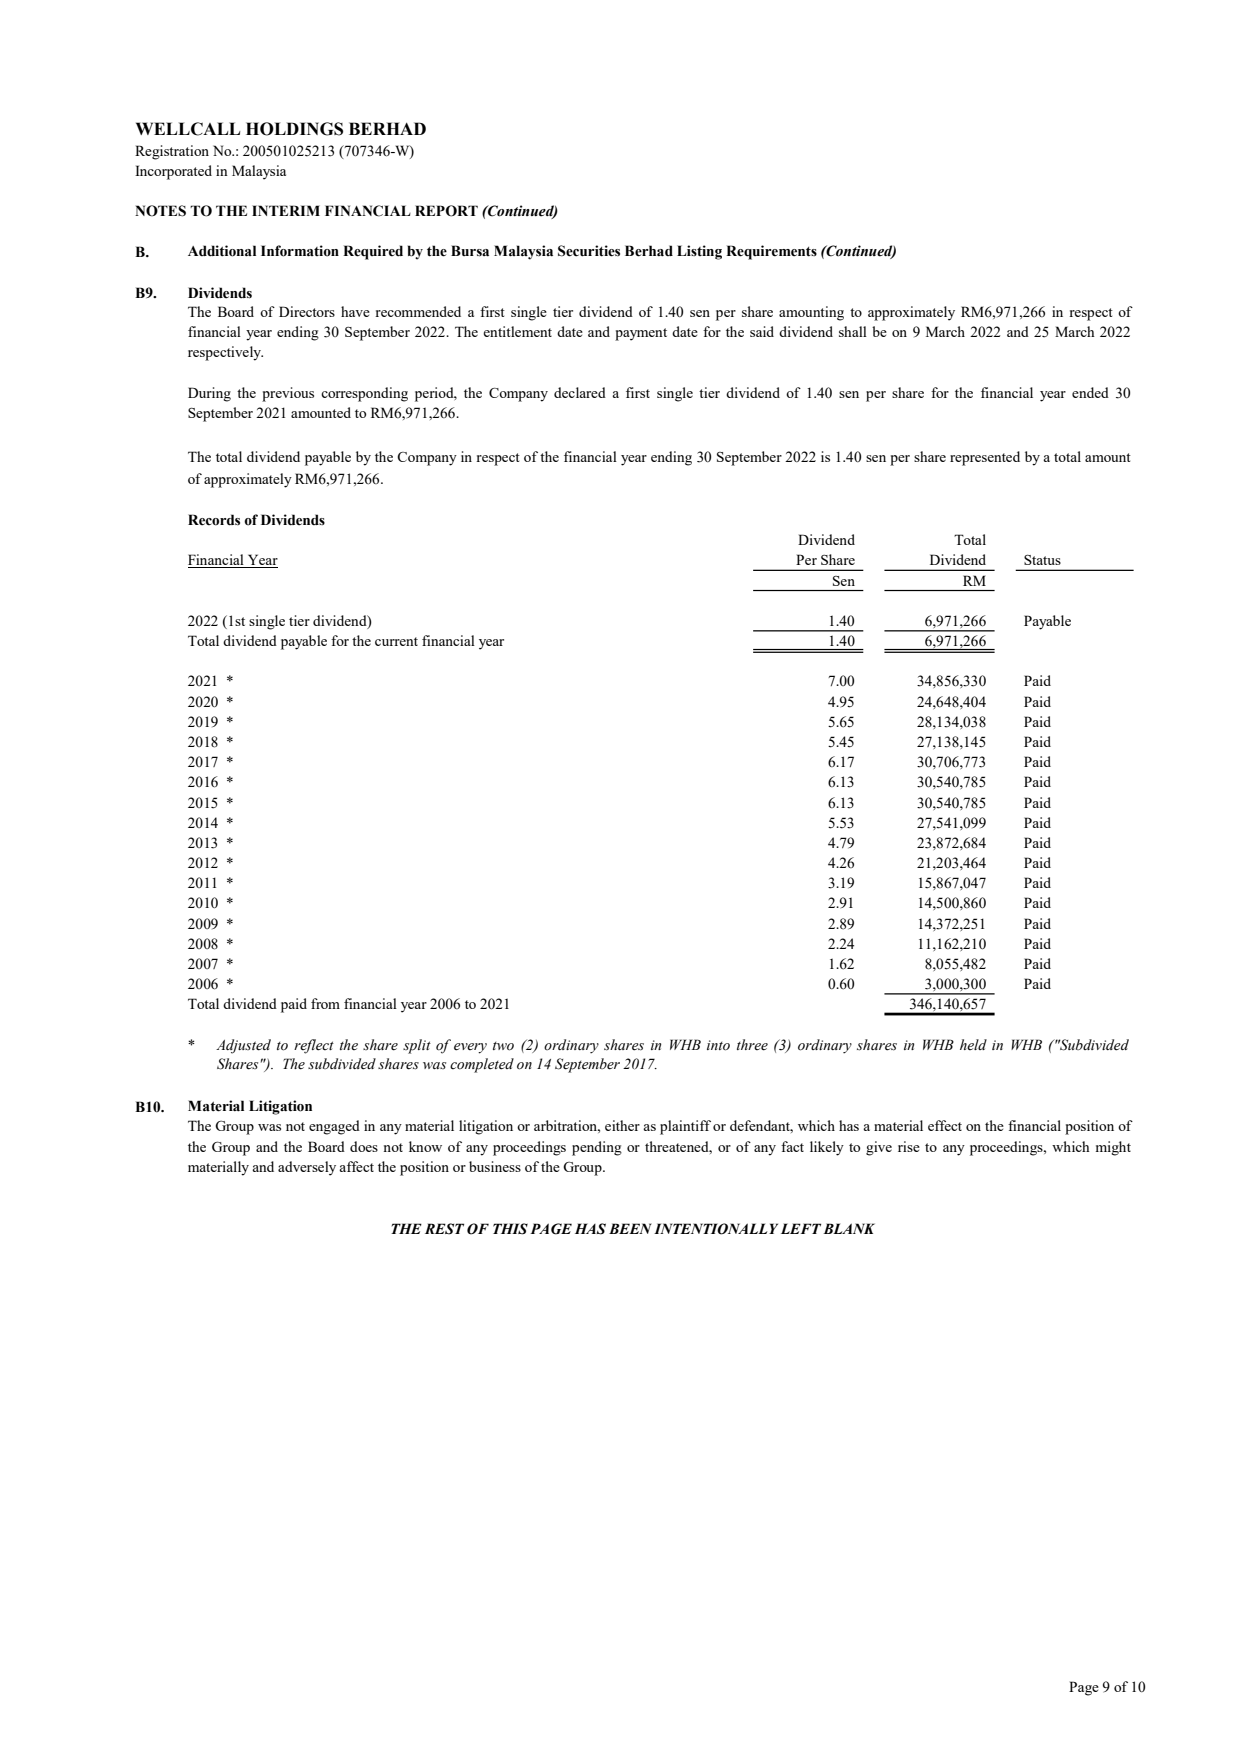 This screenshot has height=1747, width=1236. Describe the element at coordinates (909, 1146) in the screenshot. I see `rise` at that location.
